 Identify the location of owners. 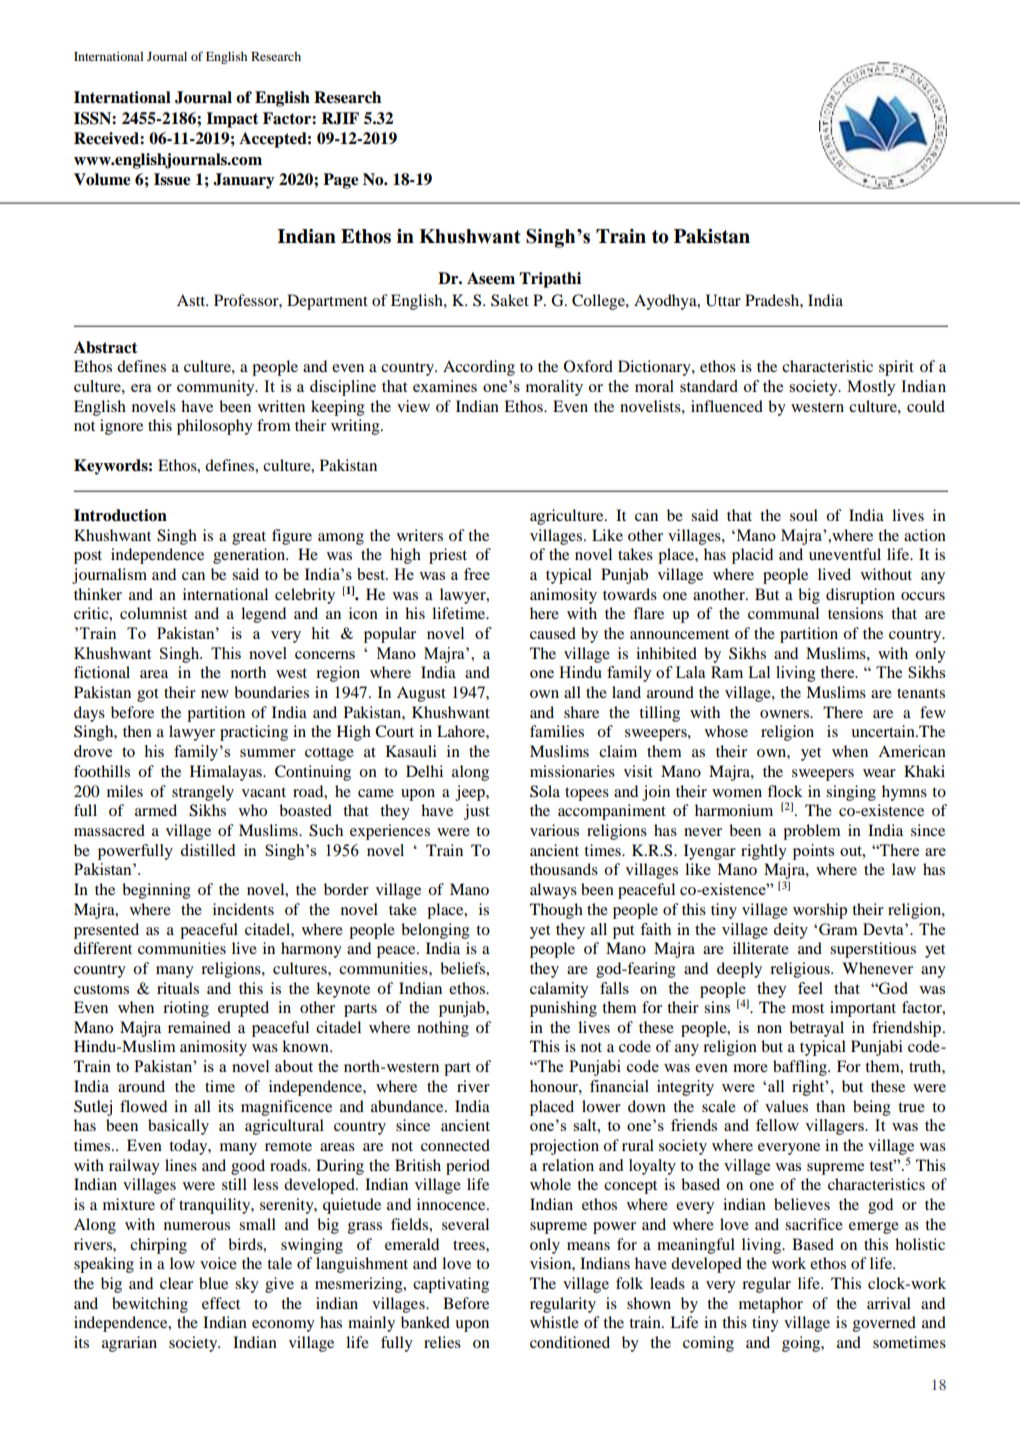
(785, 714).
